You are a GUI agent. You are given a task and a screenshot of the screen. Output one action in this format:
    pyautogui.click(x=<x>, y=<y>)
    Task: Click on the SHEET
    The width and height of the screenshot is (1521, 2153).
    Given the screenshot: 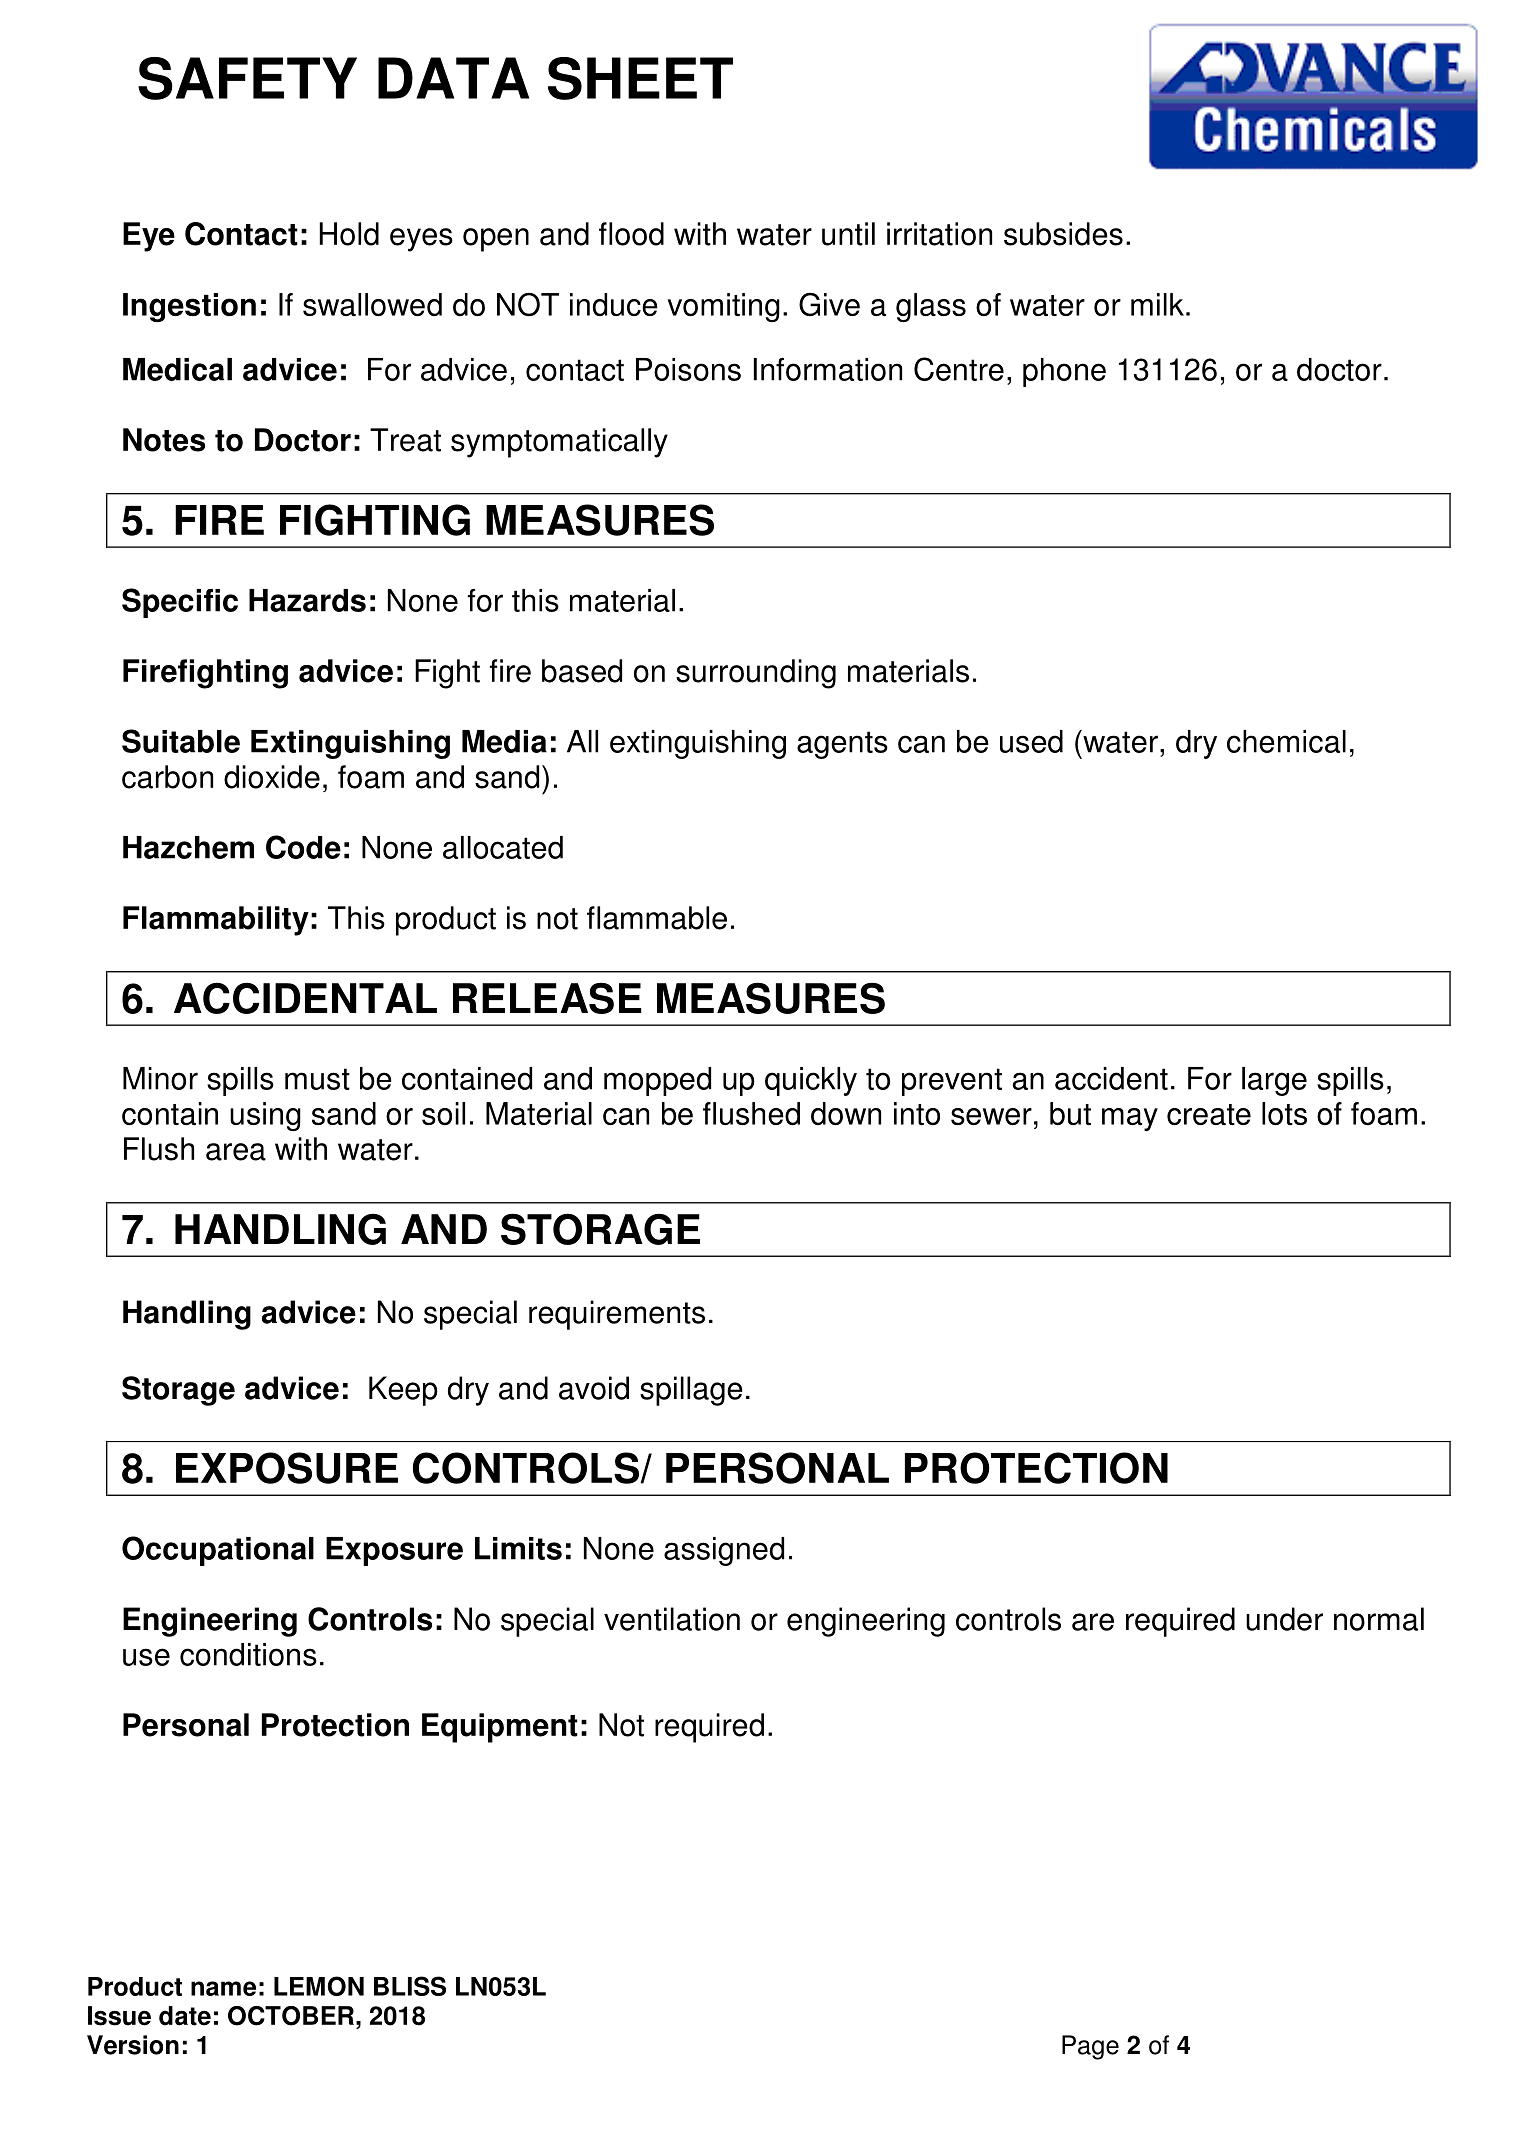 What is the action you would take?
    pyautogui.click(x=640, y=78)
